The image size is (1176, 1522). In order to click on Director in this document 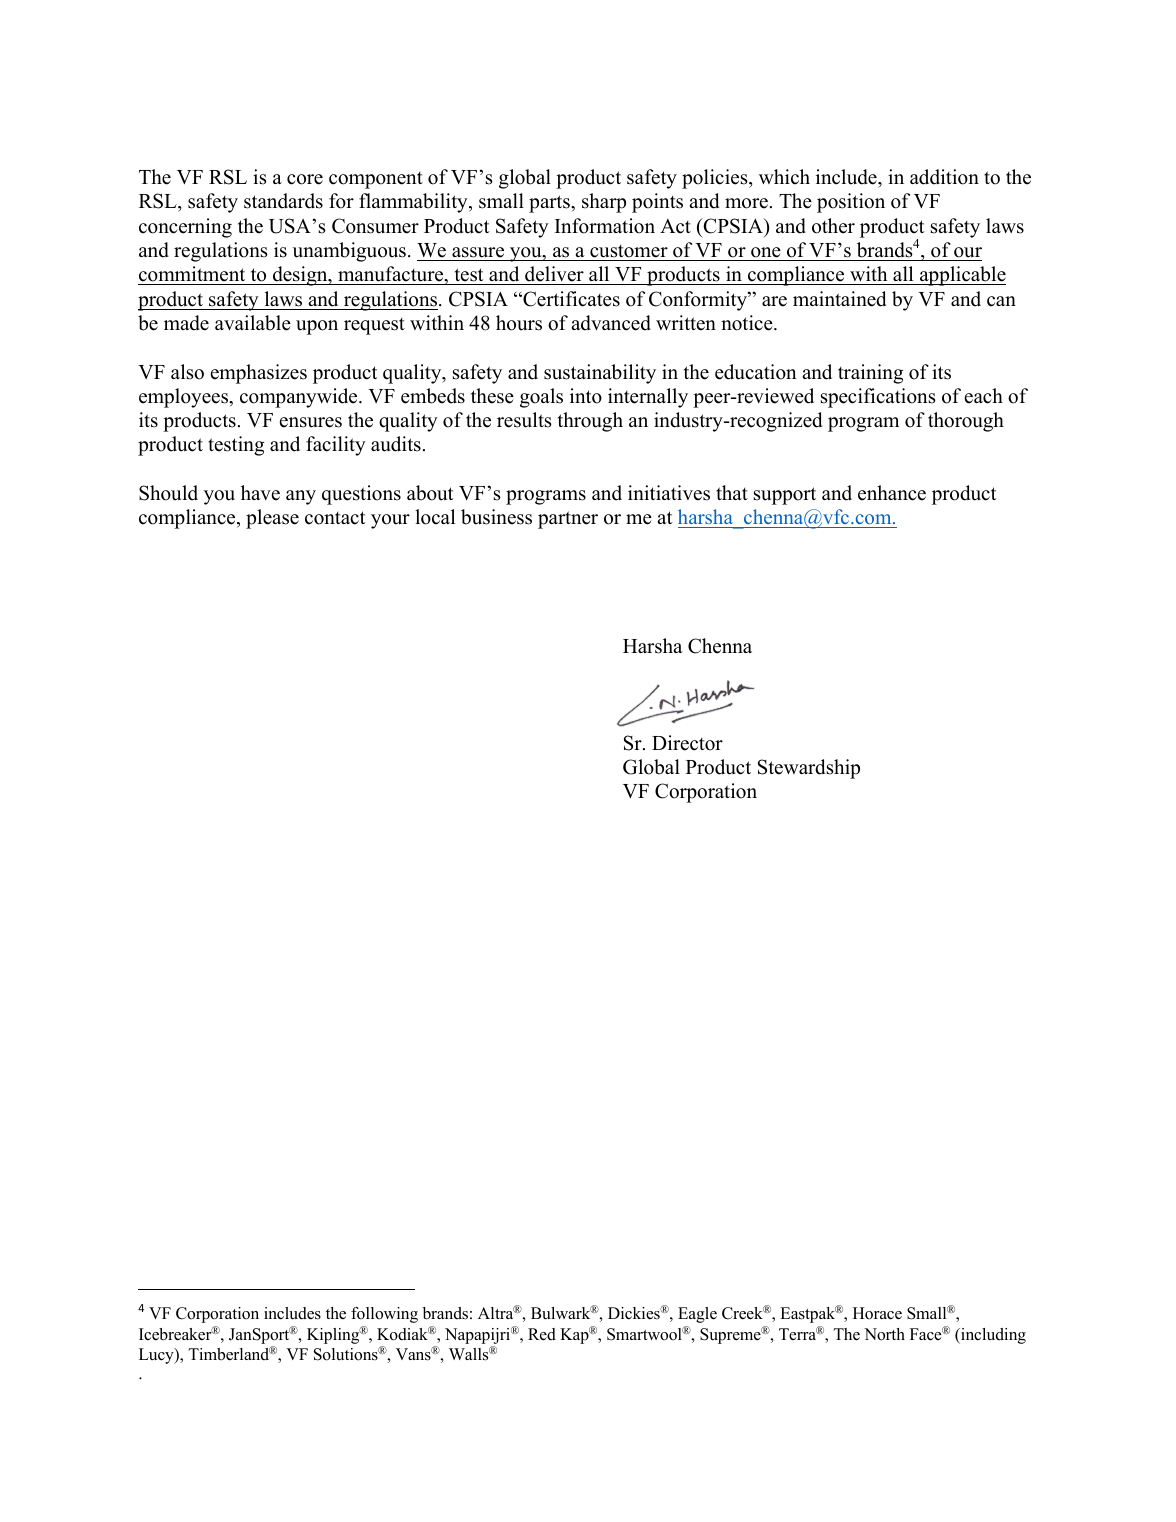, I will do `click(687, 743)`.
